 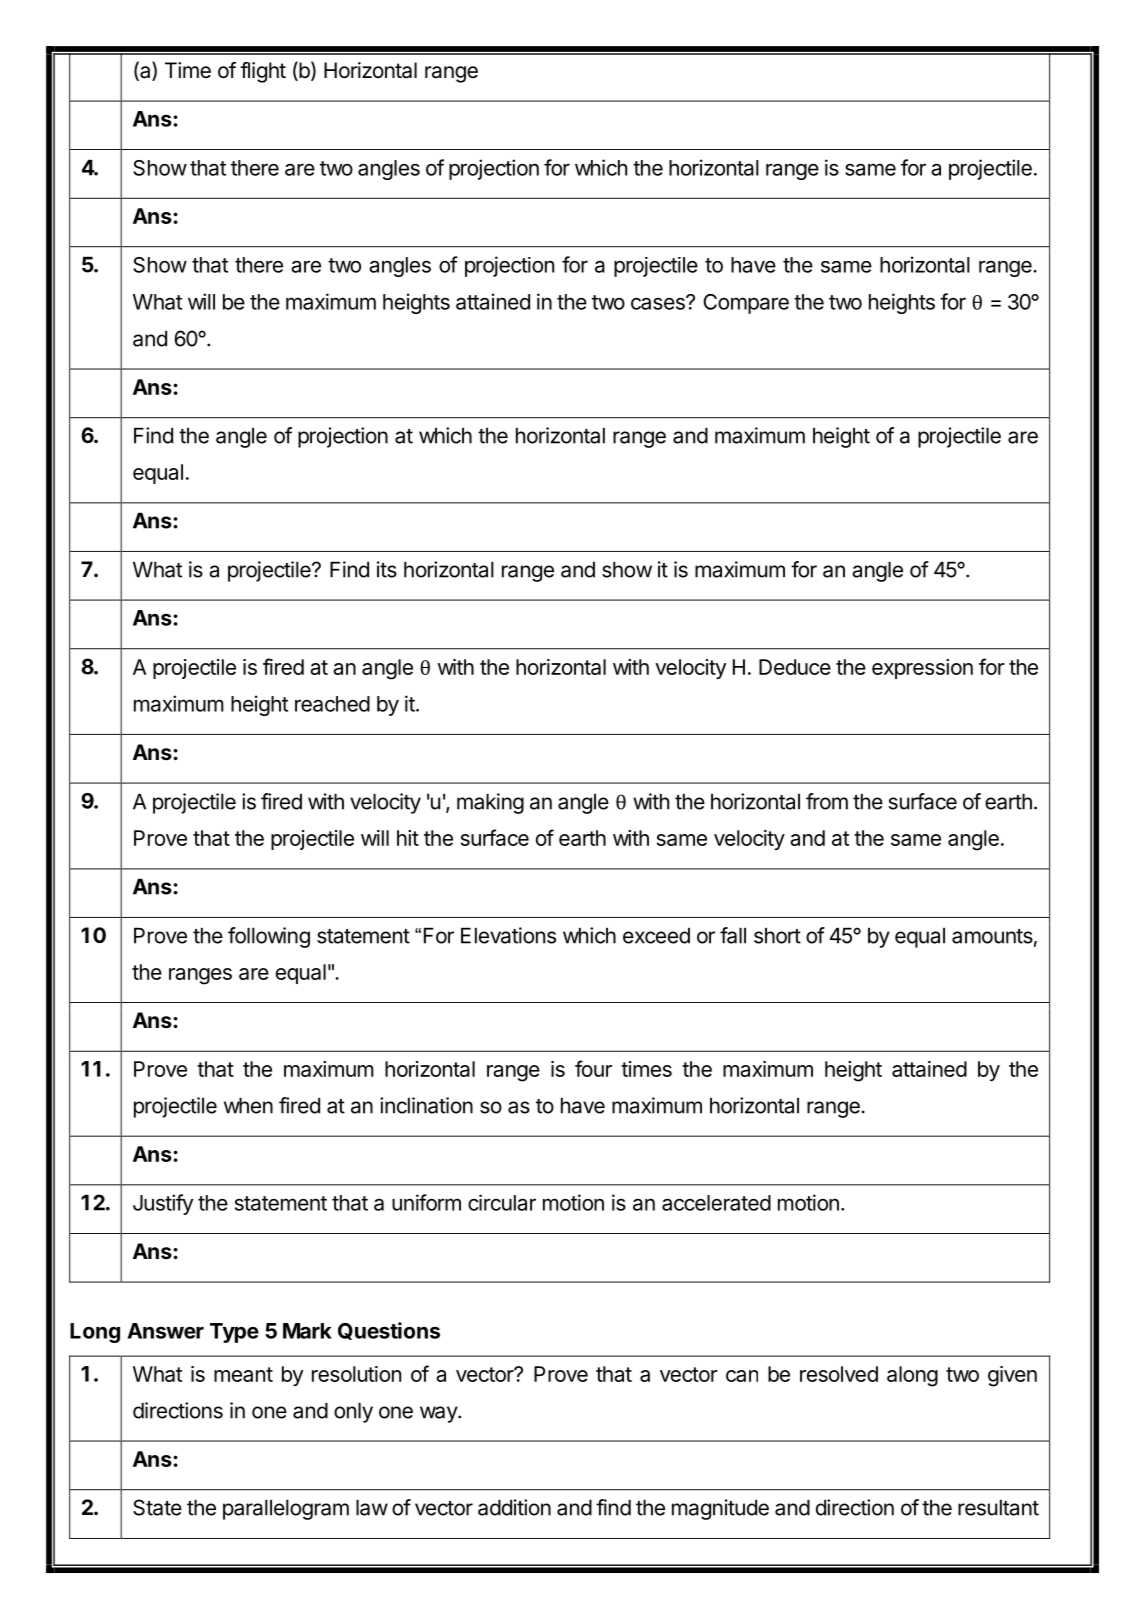 I want to click on cases, so click(x=659, y=303).
